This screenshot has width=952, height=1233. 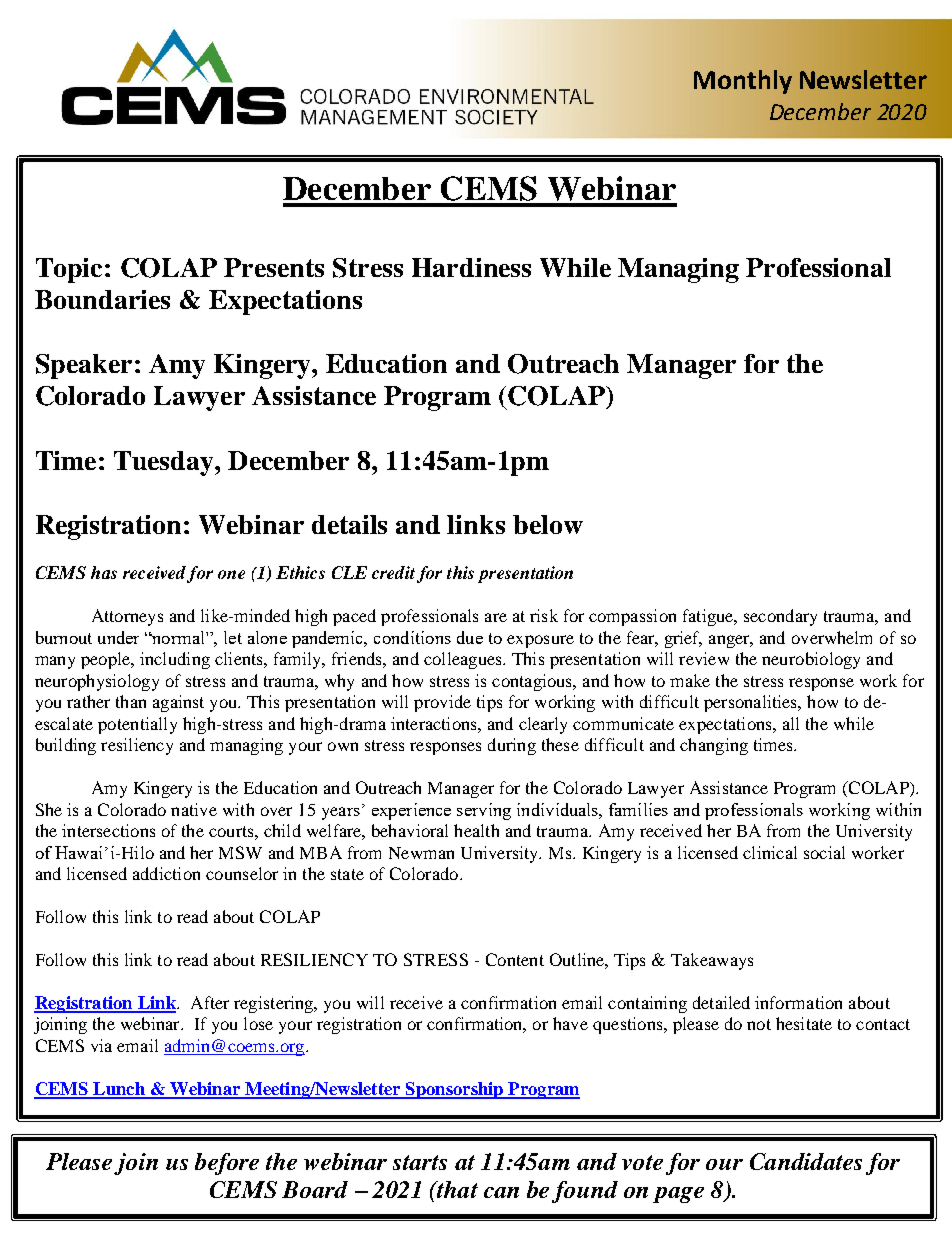 I want to click on due, so click(x=470, y=637).
